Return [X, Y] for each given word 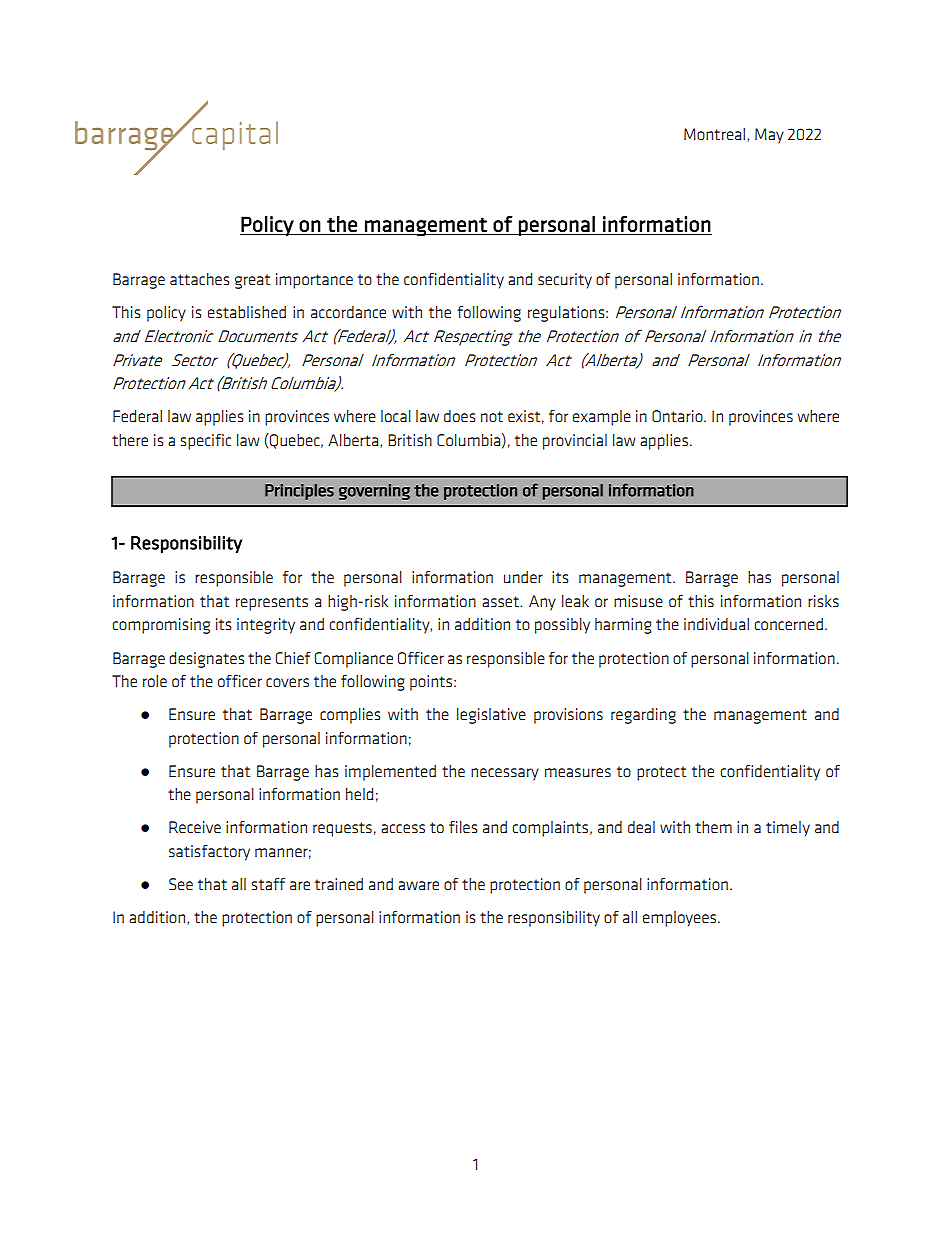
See [181, 884]
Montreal [714, 134]
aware [418, 885]
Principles [299, 492]
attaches [200, 279]
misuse [638, 601]
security [565, 281]
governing [374, 492]
